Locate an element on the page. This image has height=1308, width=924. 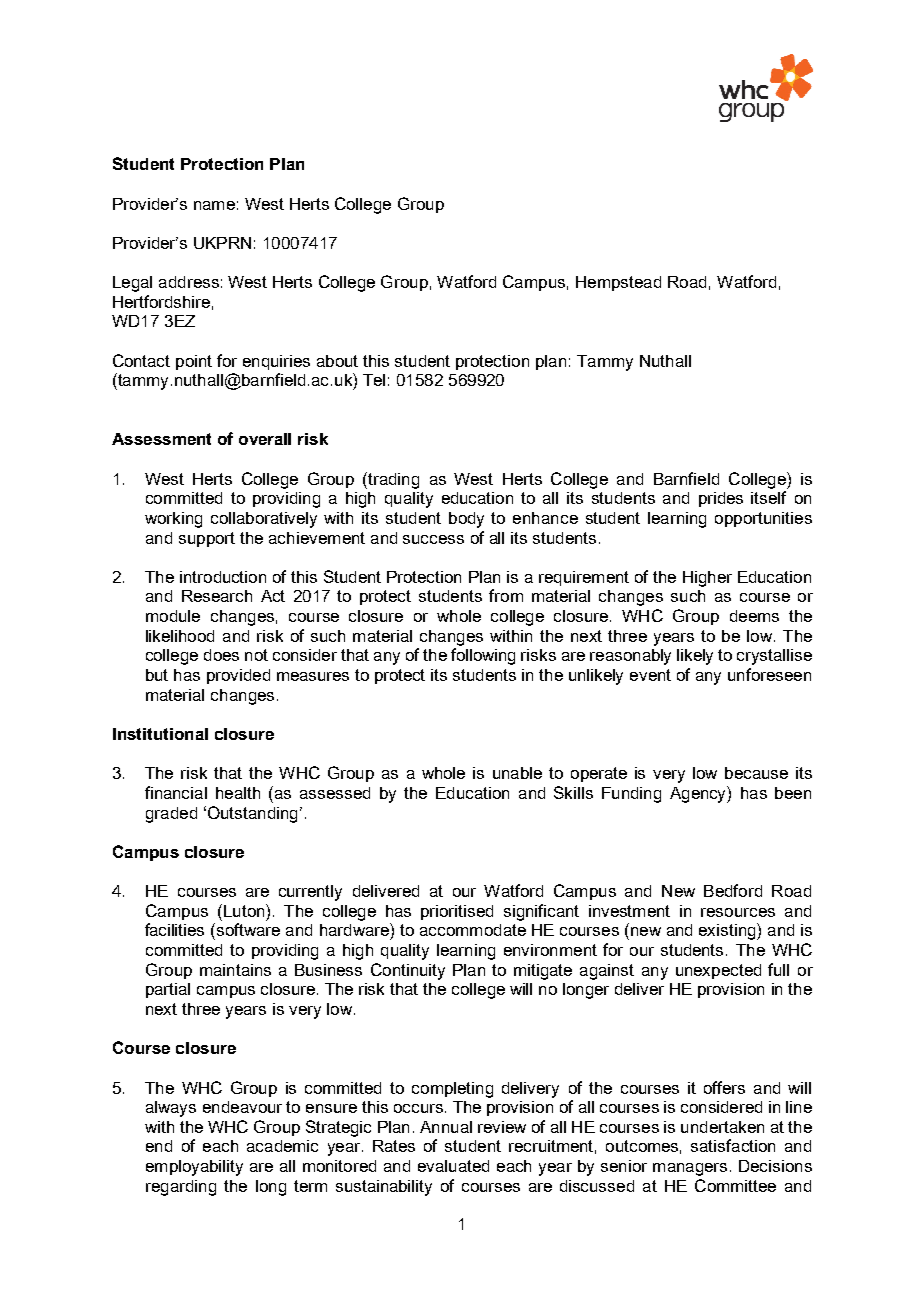
evaluated is located at coordinates (453, 1166).
